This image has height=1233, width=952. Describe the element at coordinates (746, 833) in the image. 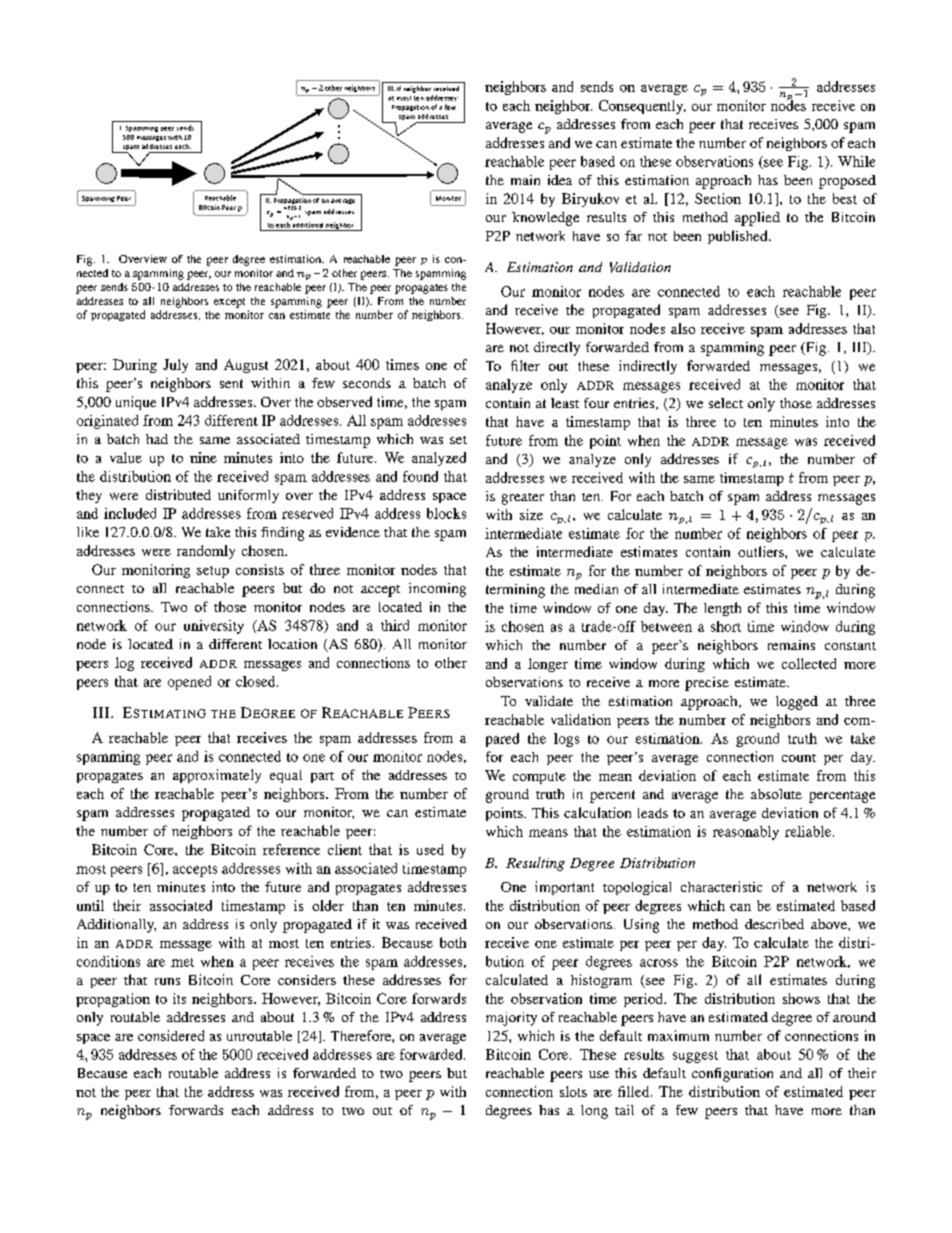

I see `reasonably` at that location.
